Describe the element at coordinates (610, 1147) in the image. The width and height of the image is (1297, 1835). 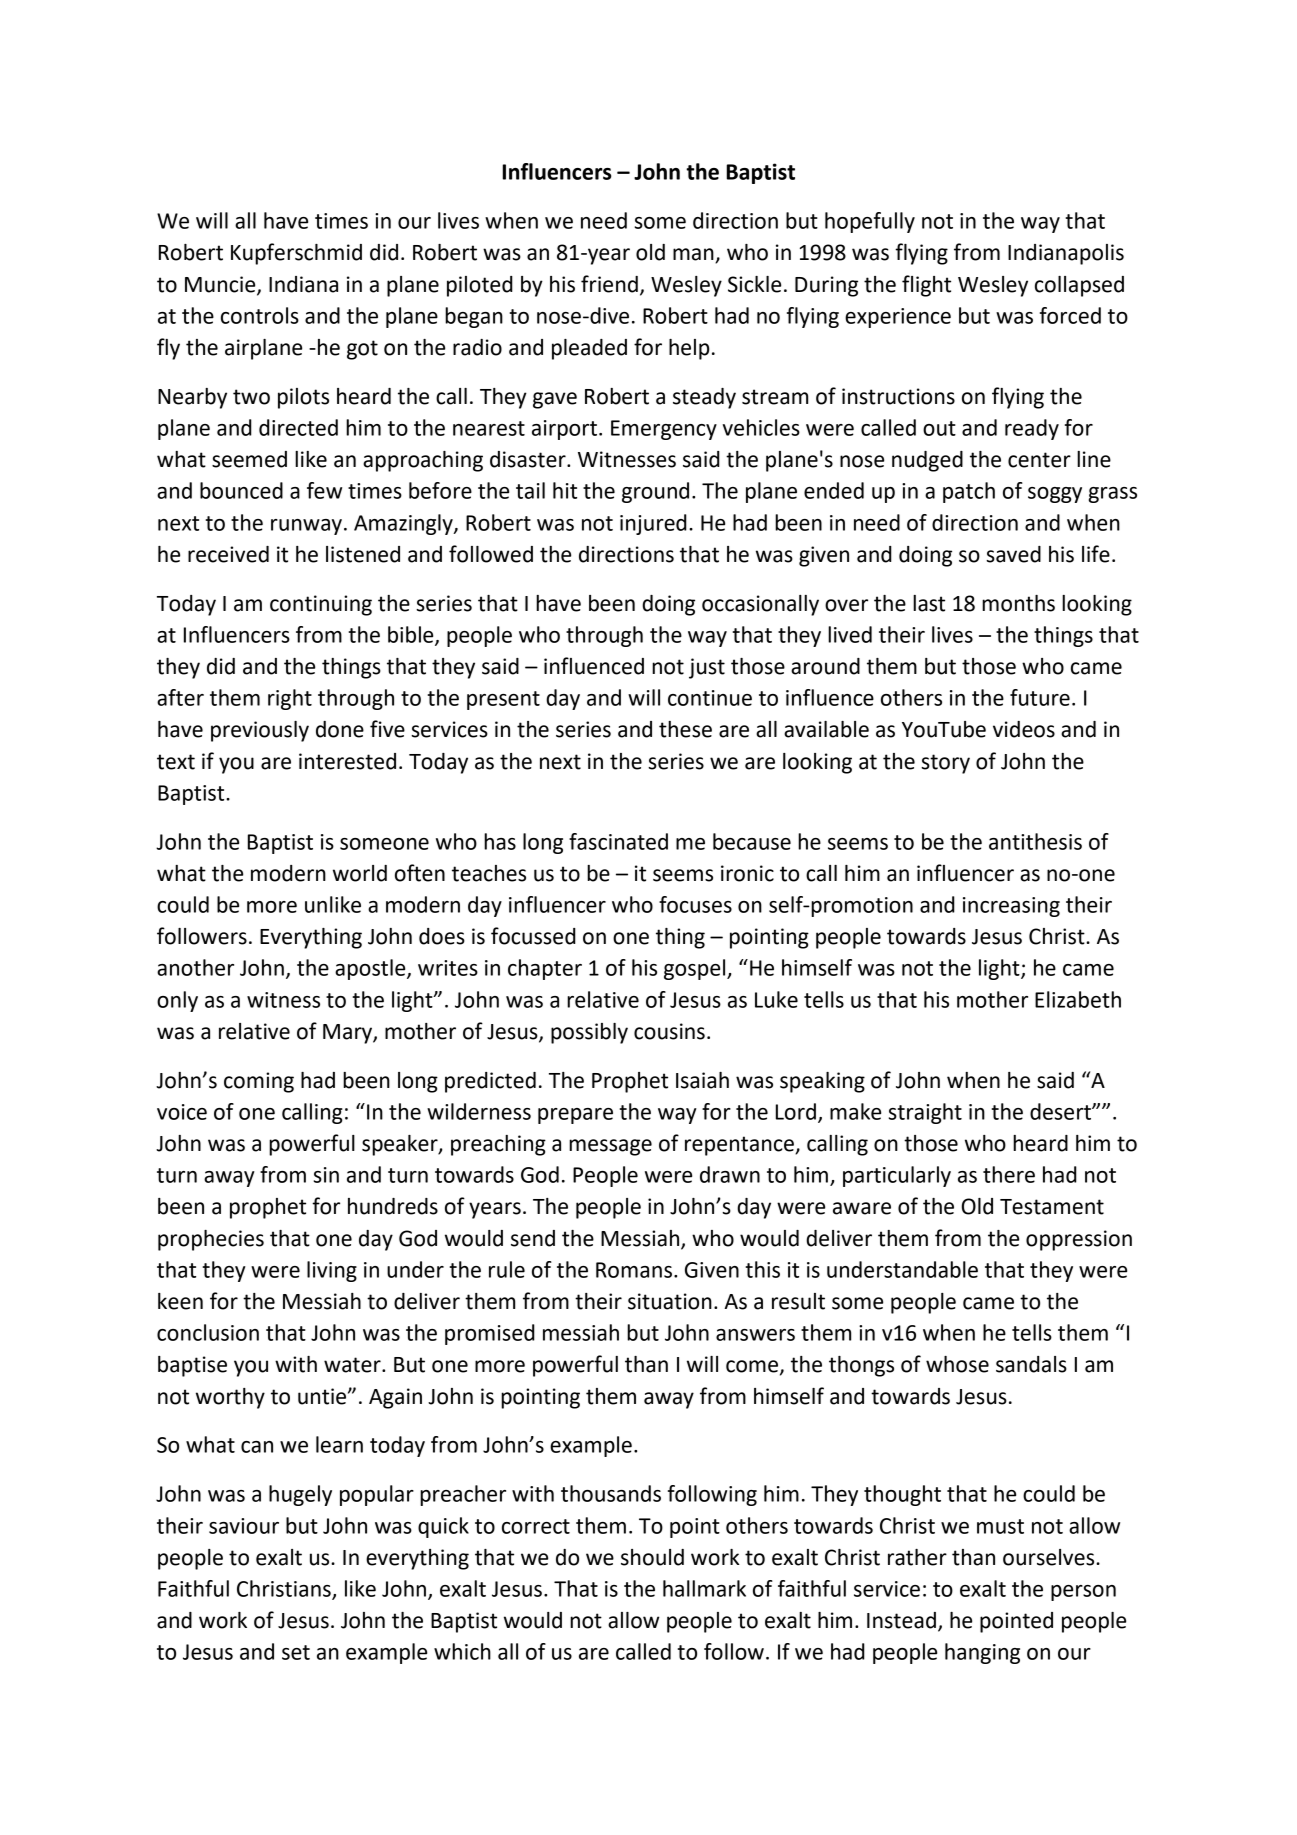
I see `message` at that location.
